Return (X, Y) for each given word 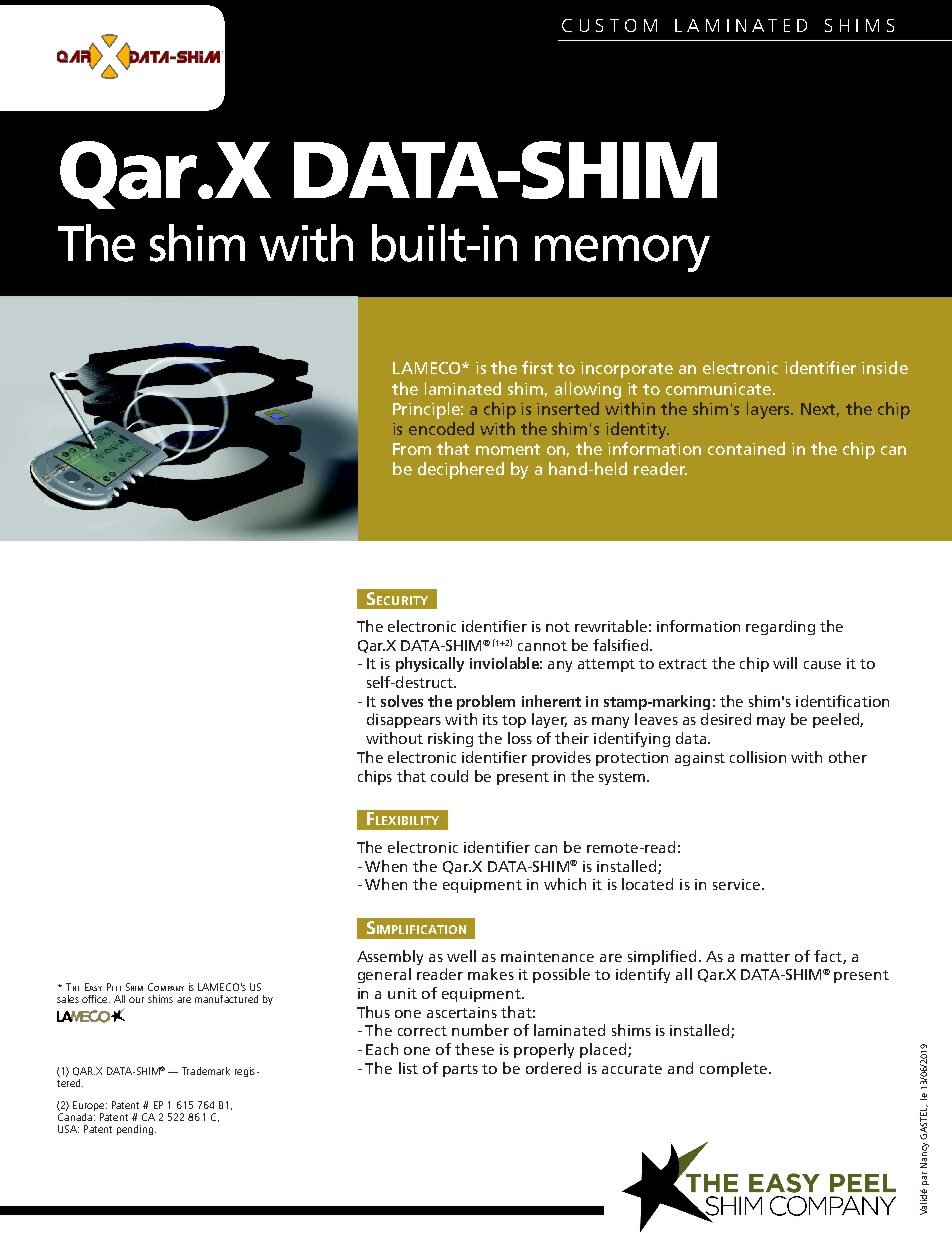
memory (622, 253)
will (785, 663)
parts (460, 1070)
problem (486, 702)
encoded (441, 428)
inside (885, 367)
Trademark (206, 1071)
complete (733, 1069)
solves (402, 701)
